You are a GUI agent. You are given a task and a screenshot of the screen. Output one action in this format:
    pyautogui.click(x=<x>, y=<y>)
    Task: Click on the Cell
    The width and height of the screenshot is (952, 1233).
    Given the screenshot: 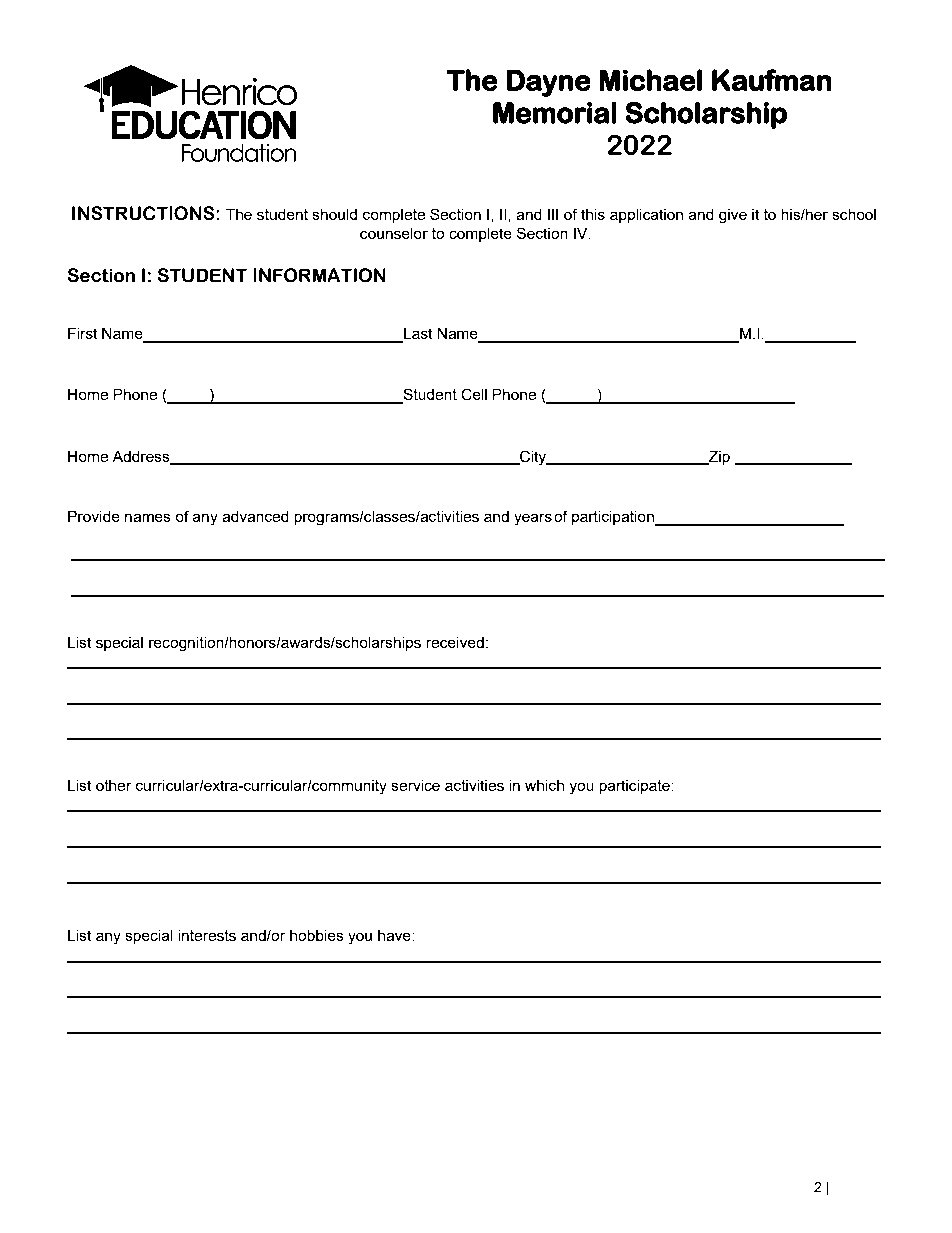 What is the action you would take?
    pyautogui.click(x=474, y=394)
